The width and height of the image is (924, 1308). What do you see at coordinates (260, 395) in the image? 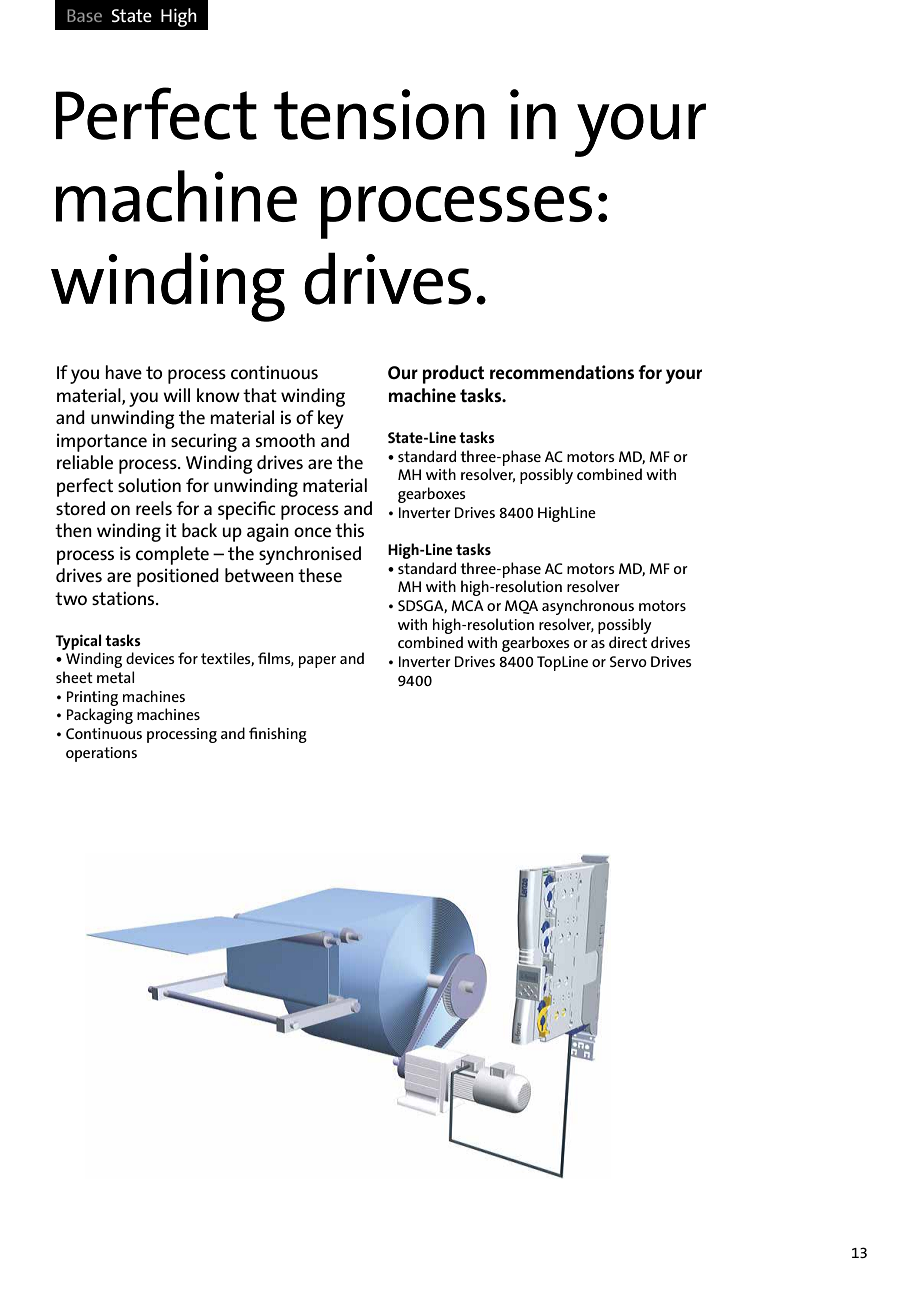
I see `that` at bounding box center [260, 395].
